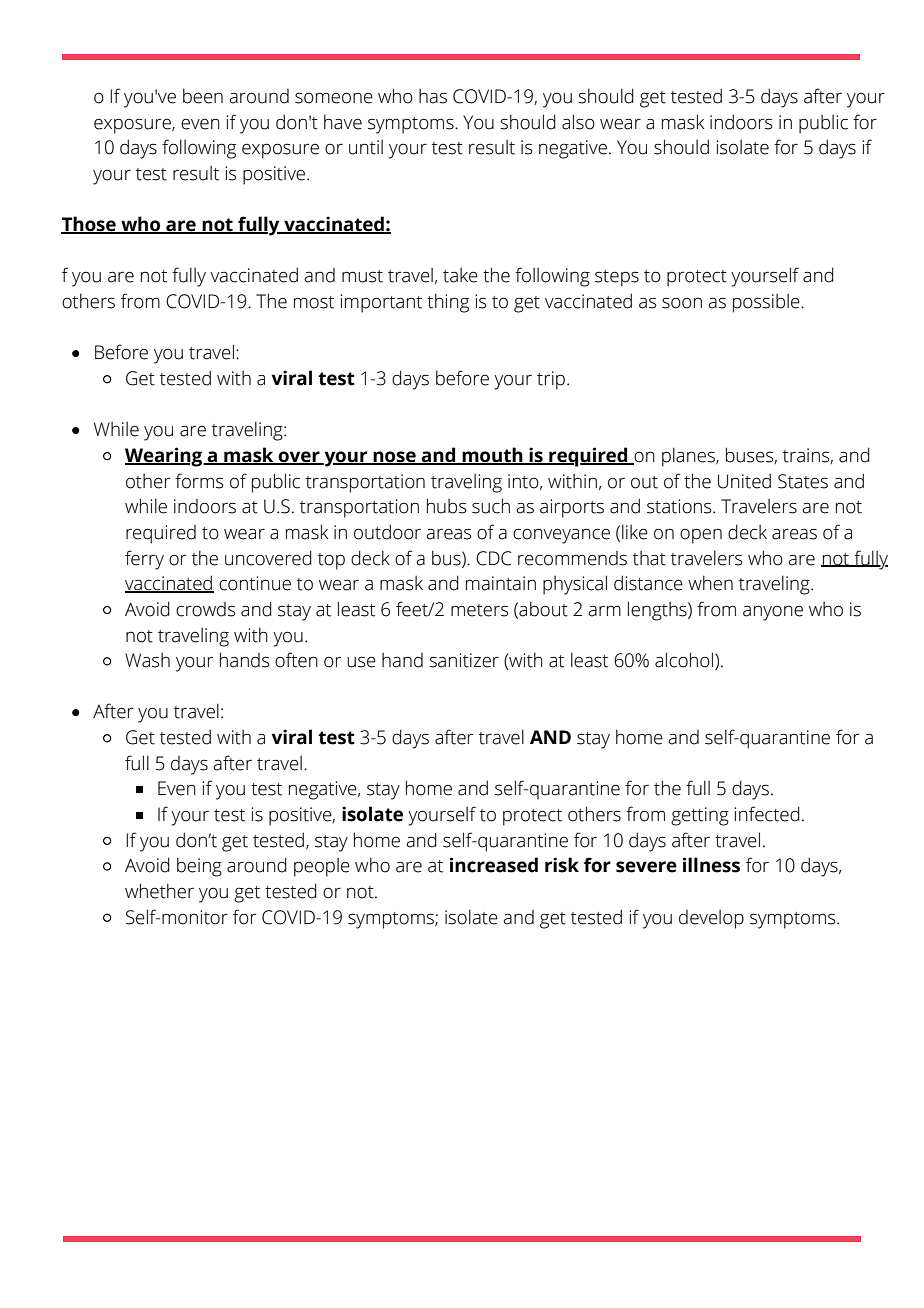 The image size is (924, 1308). I want to click on whether, so click(159, 891).
